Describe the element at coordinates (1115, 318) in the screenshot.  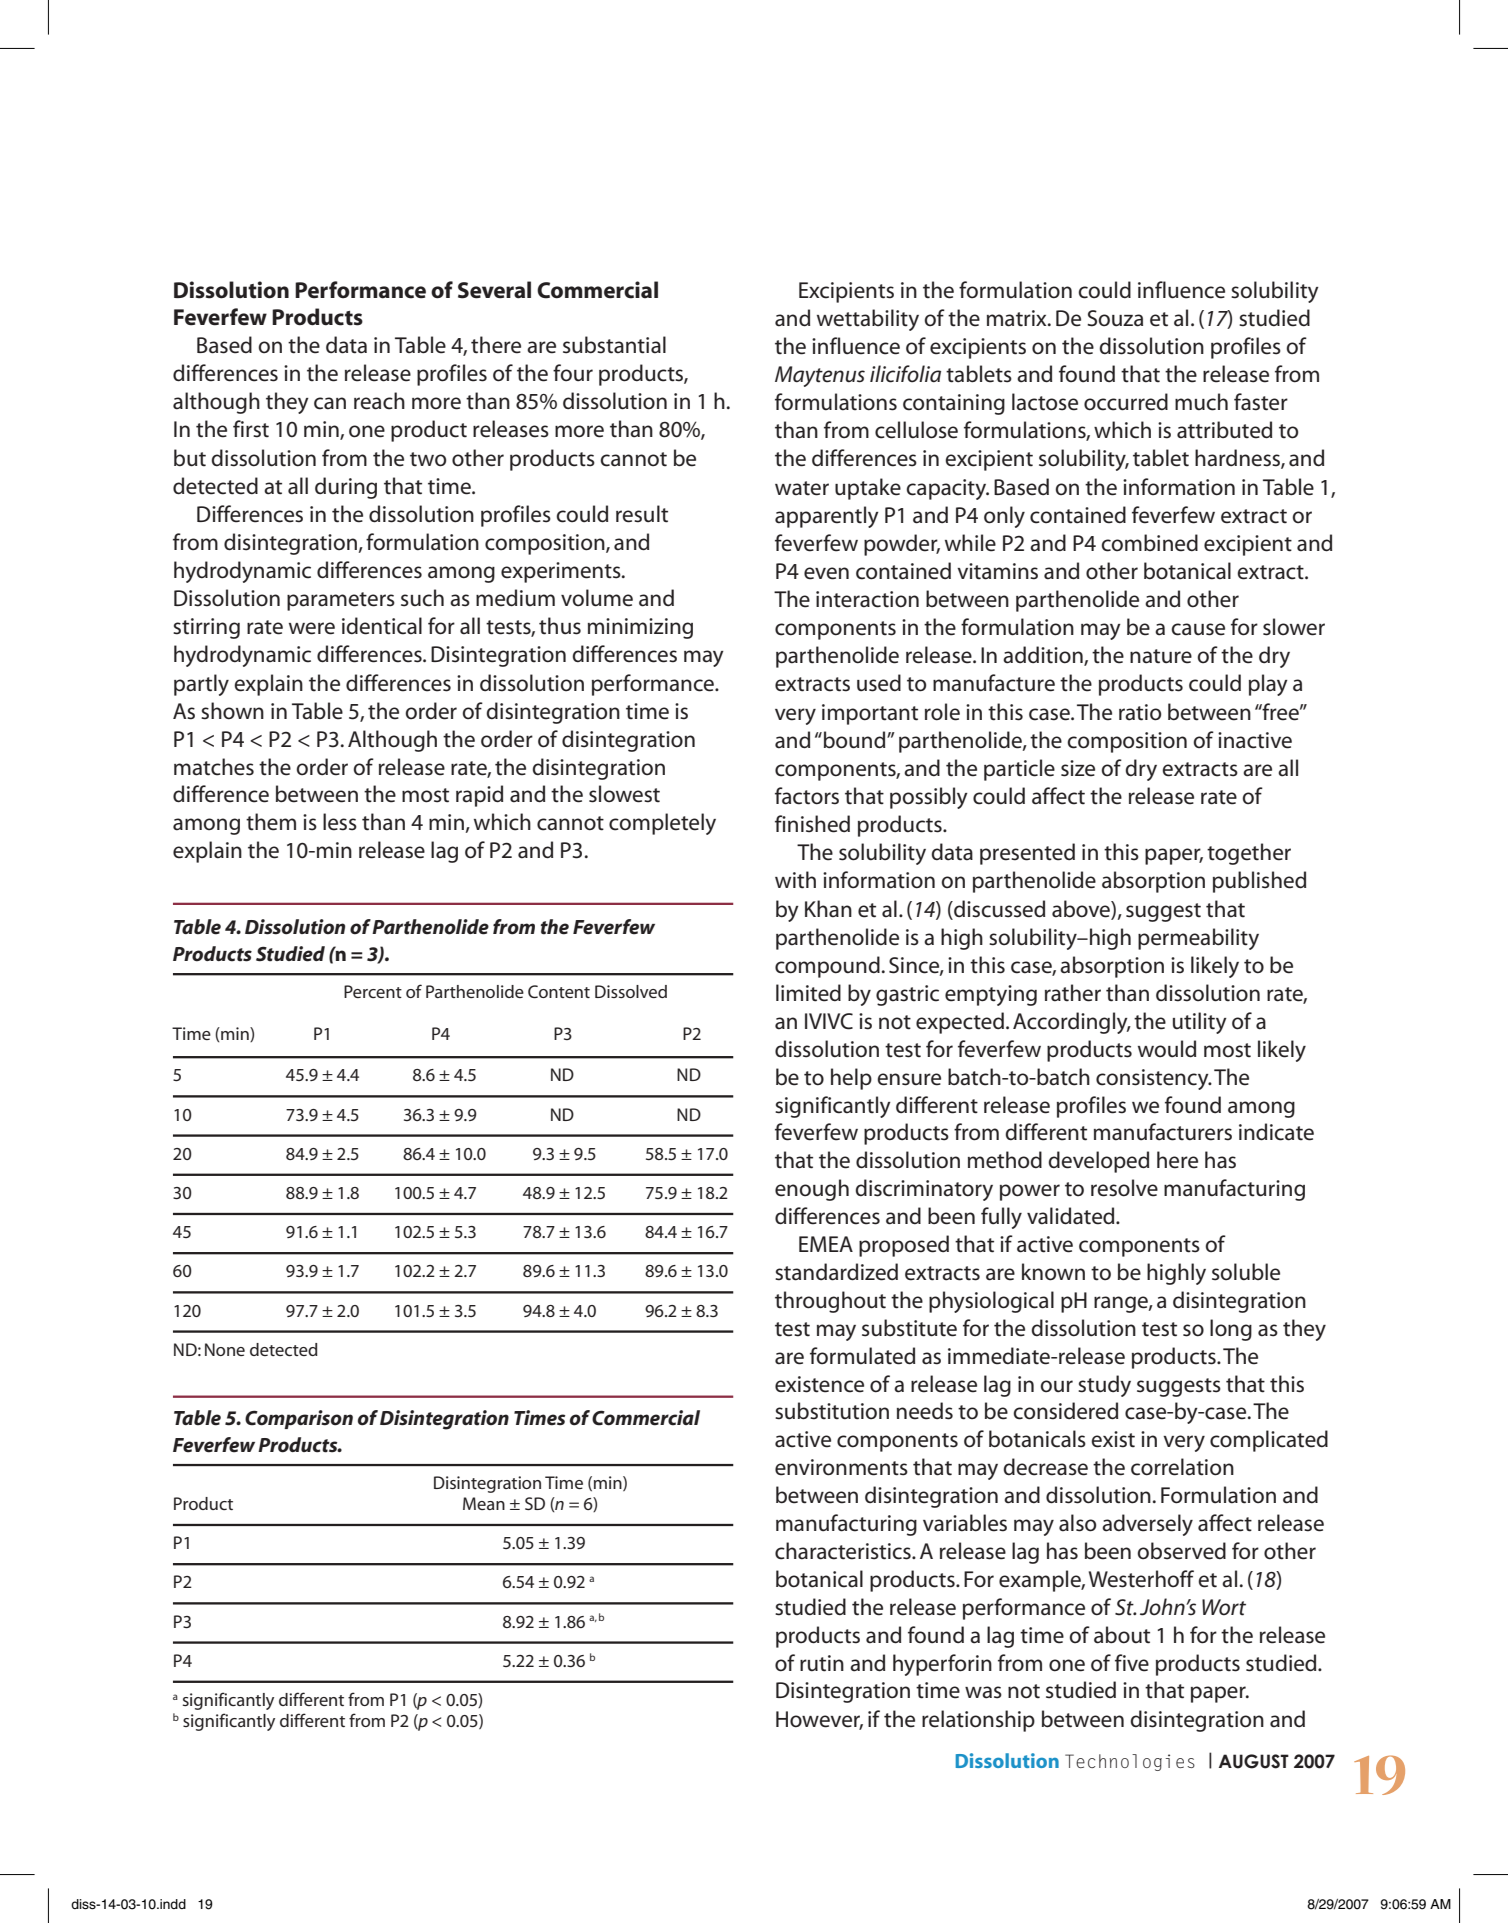
I see `Souza` at that location.
